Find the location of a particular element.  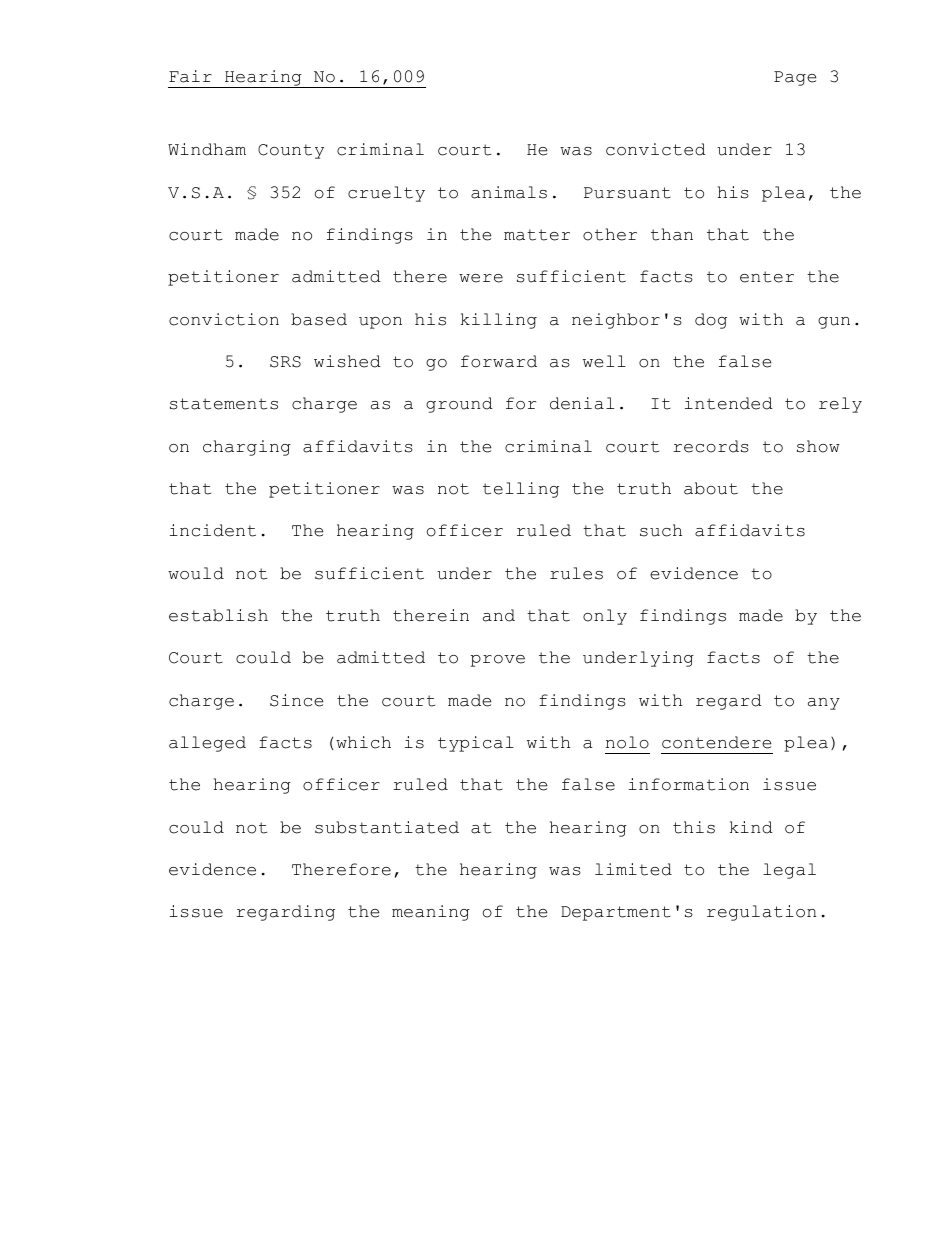

establish is located at coordinates (218, 615).
